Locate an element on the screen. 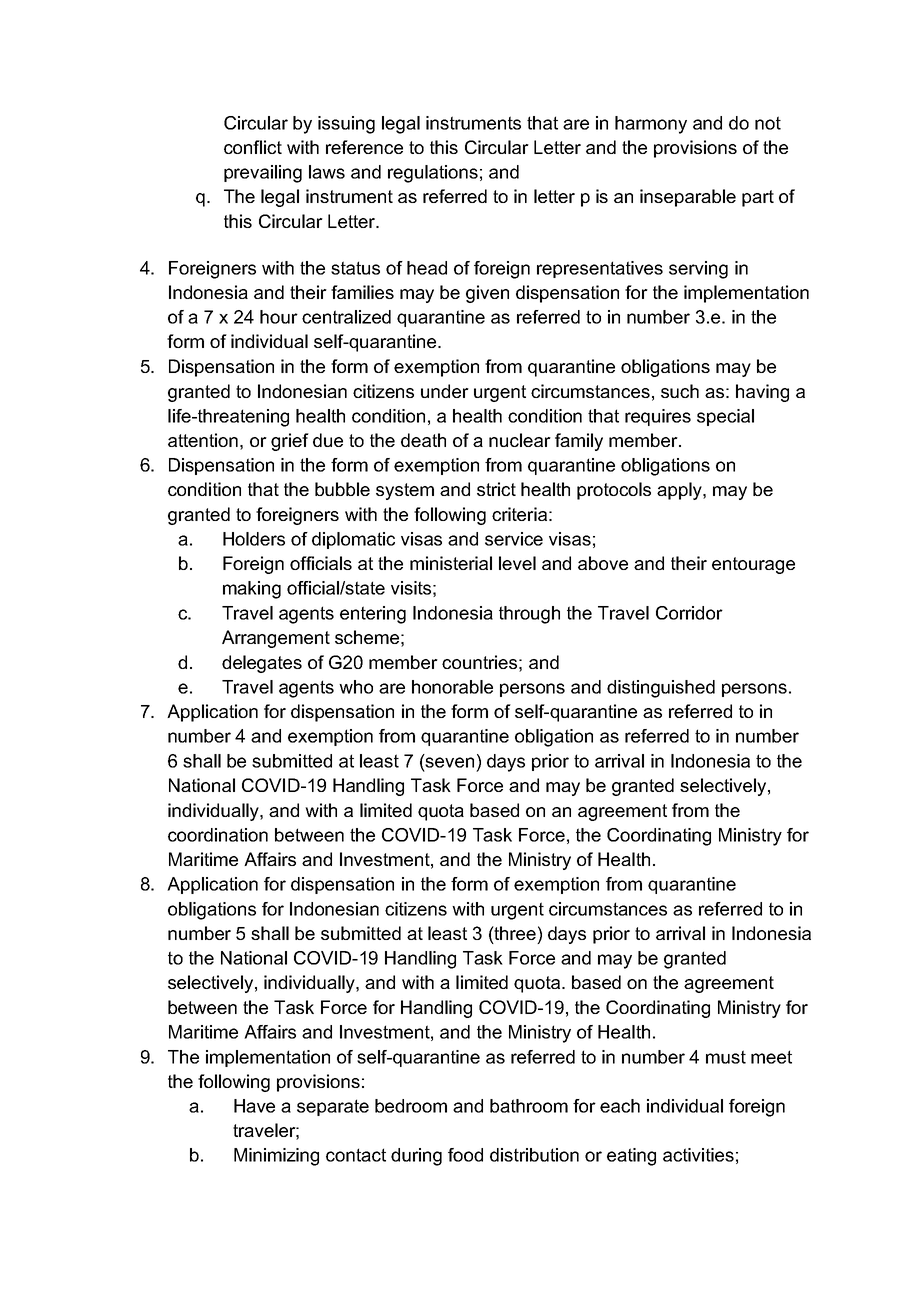  conflict is located at coordinates (253, 147).
